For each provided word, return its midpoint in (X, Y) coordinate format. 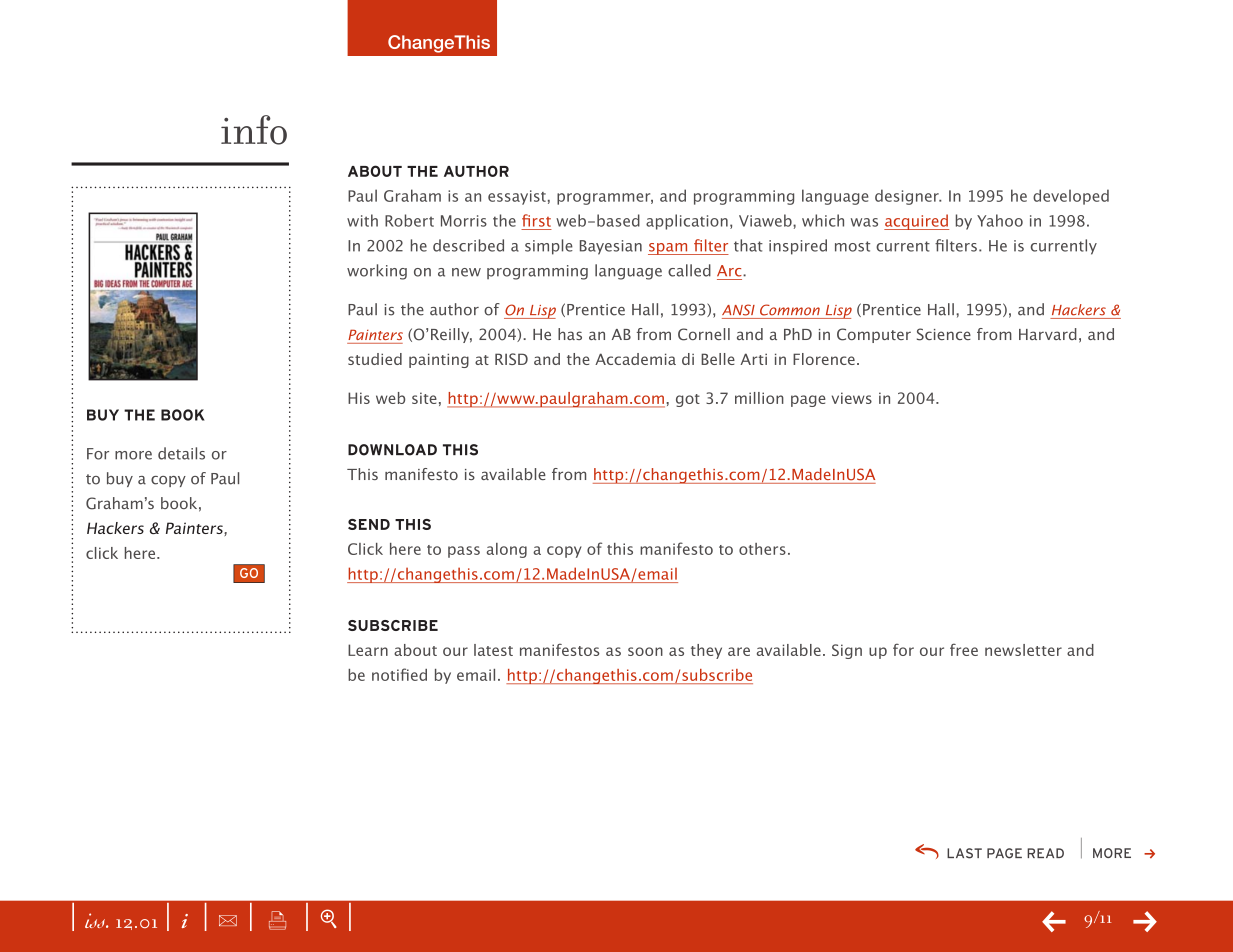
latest (493, 650)
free (964, 649)
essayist (517, 197)
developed (1071, 197)
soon (645, 651)
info (254, 130)
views (852, 398)
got (688, 400)
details (181, 453)
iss (96, 920)
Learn (368, 650)
